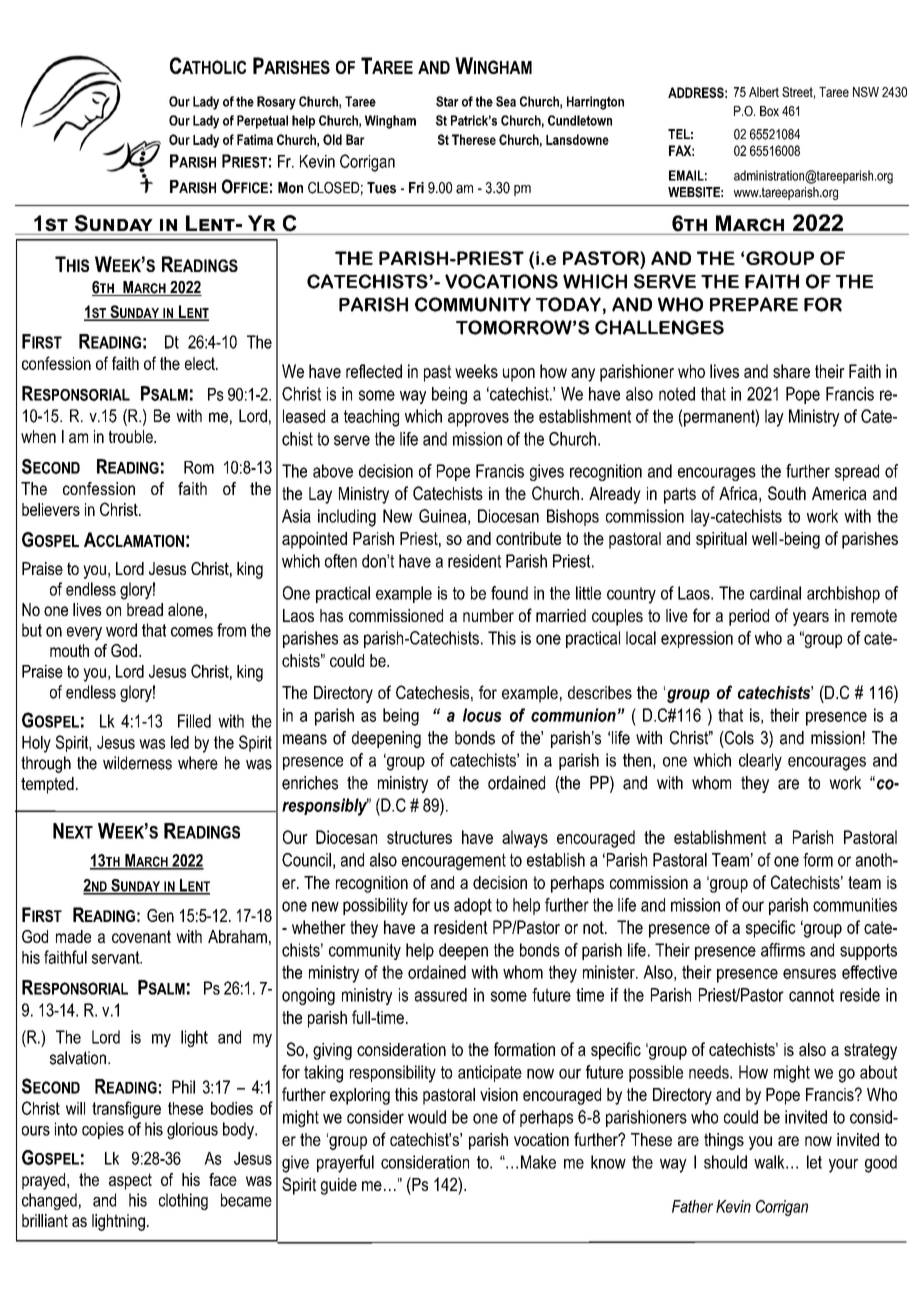 This document has height=1308, width=924. I want to click on Therese, so click(474, 139).
